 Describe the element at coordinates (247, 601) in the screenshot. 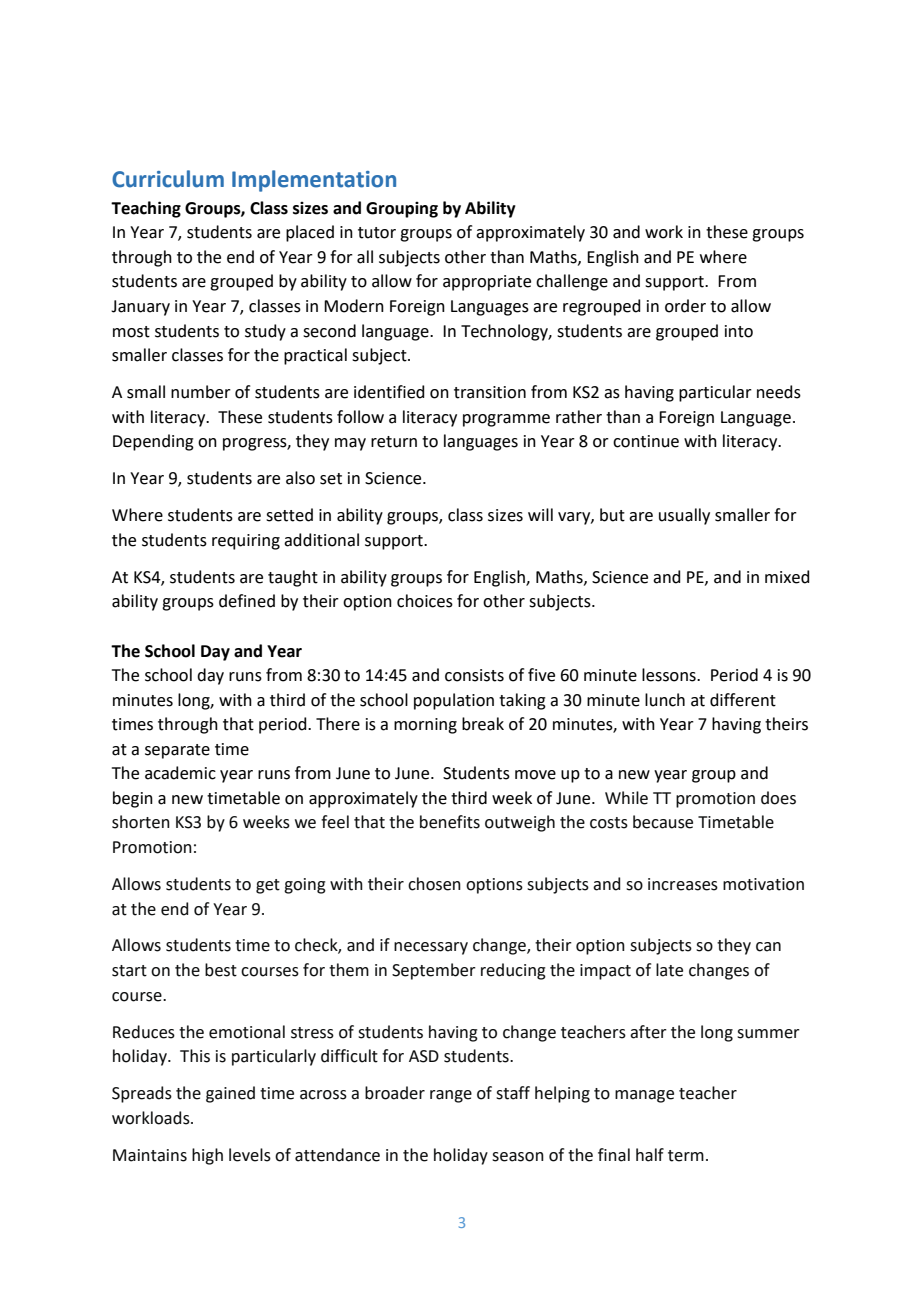

I see `defined` at that location.
